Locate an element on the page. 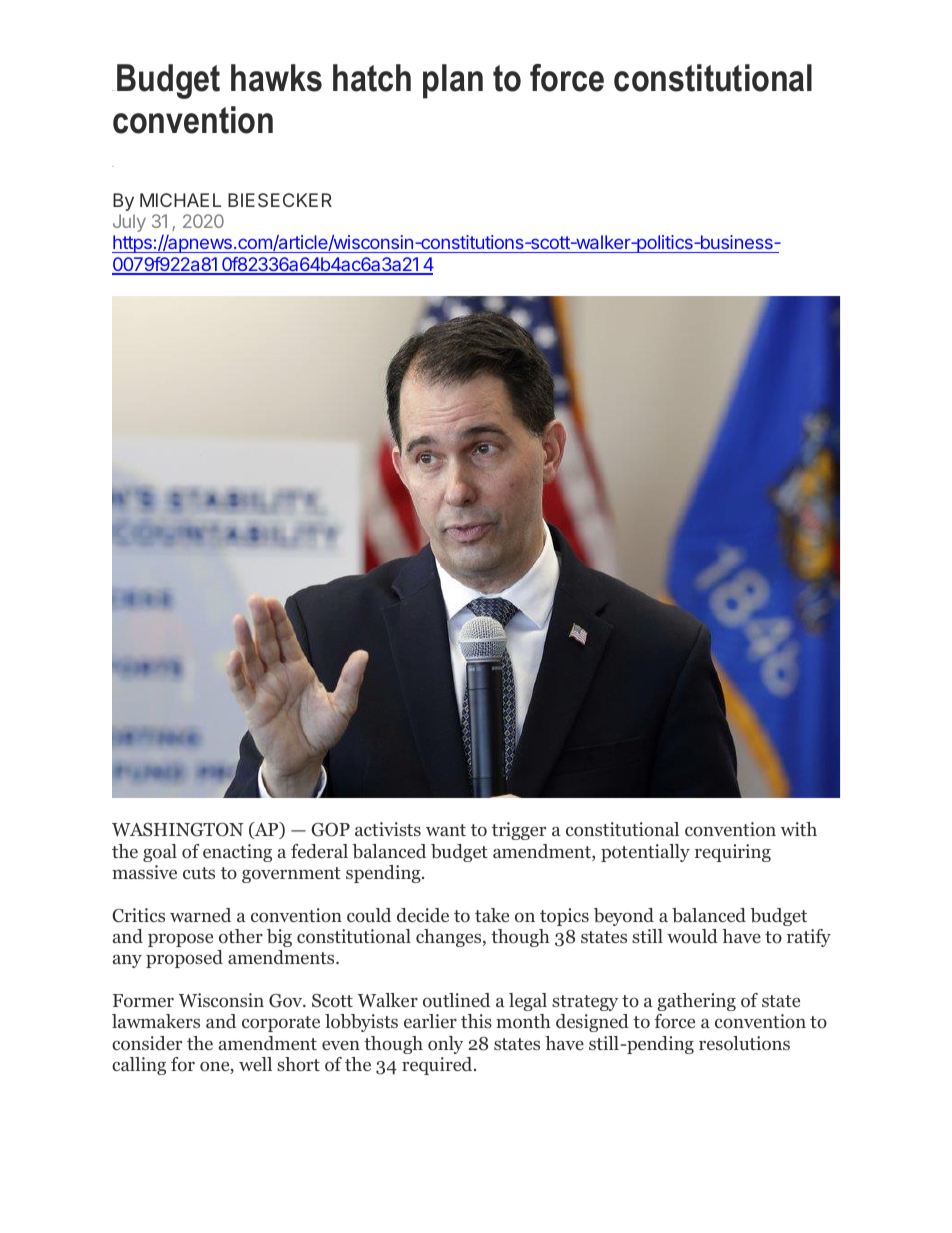  with is located at coordinates (799, 829).
